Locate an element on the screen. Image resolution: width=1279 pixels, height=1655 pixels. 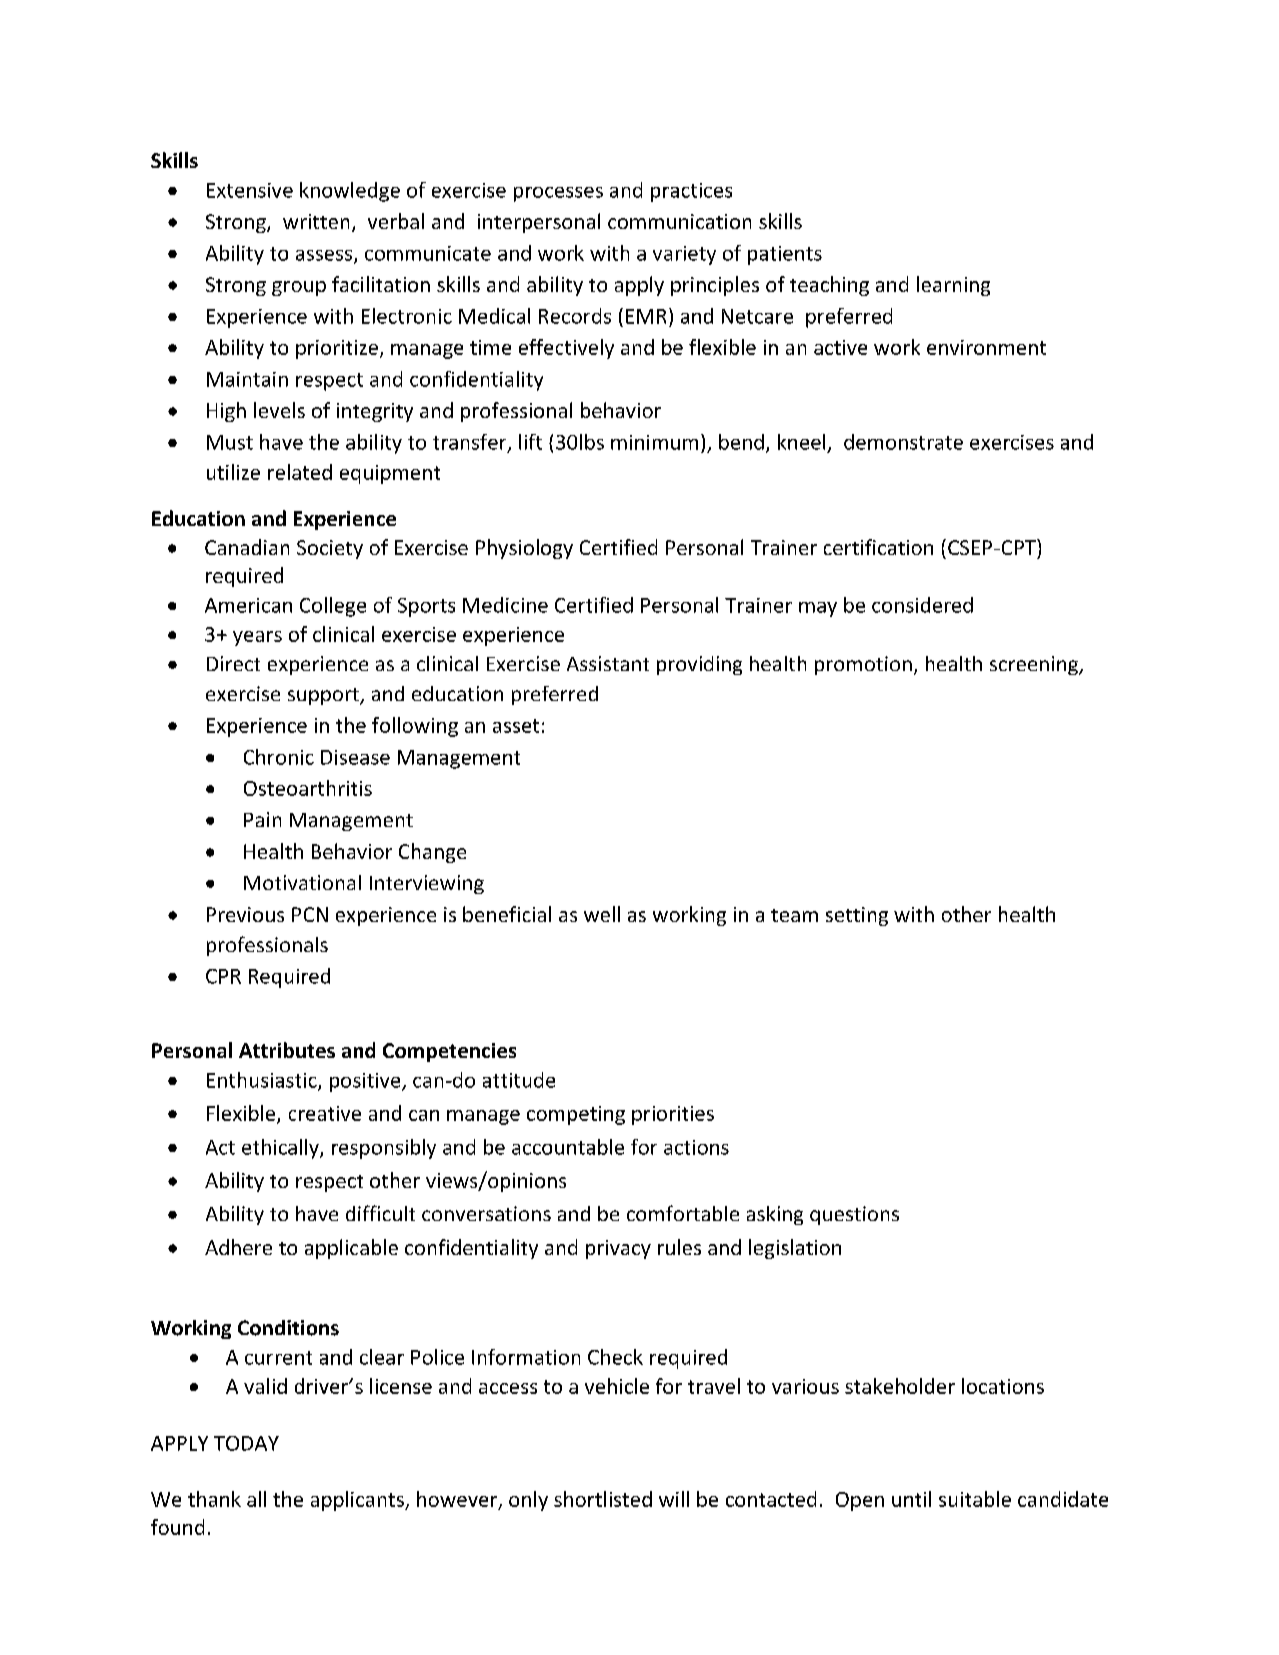
learning is located at coordinates (953, 286).
